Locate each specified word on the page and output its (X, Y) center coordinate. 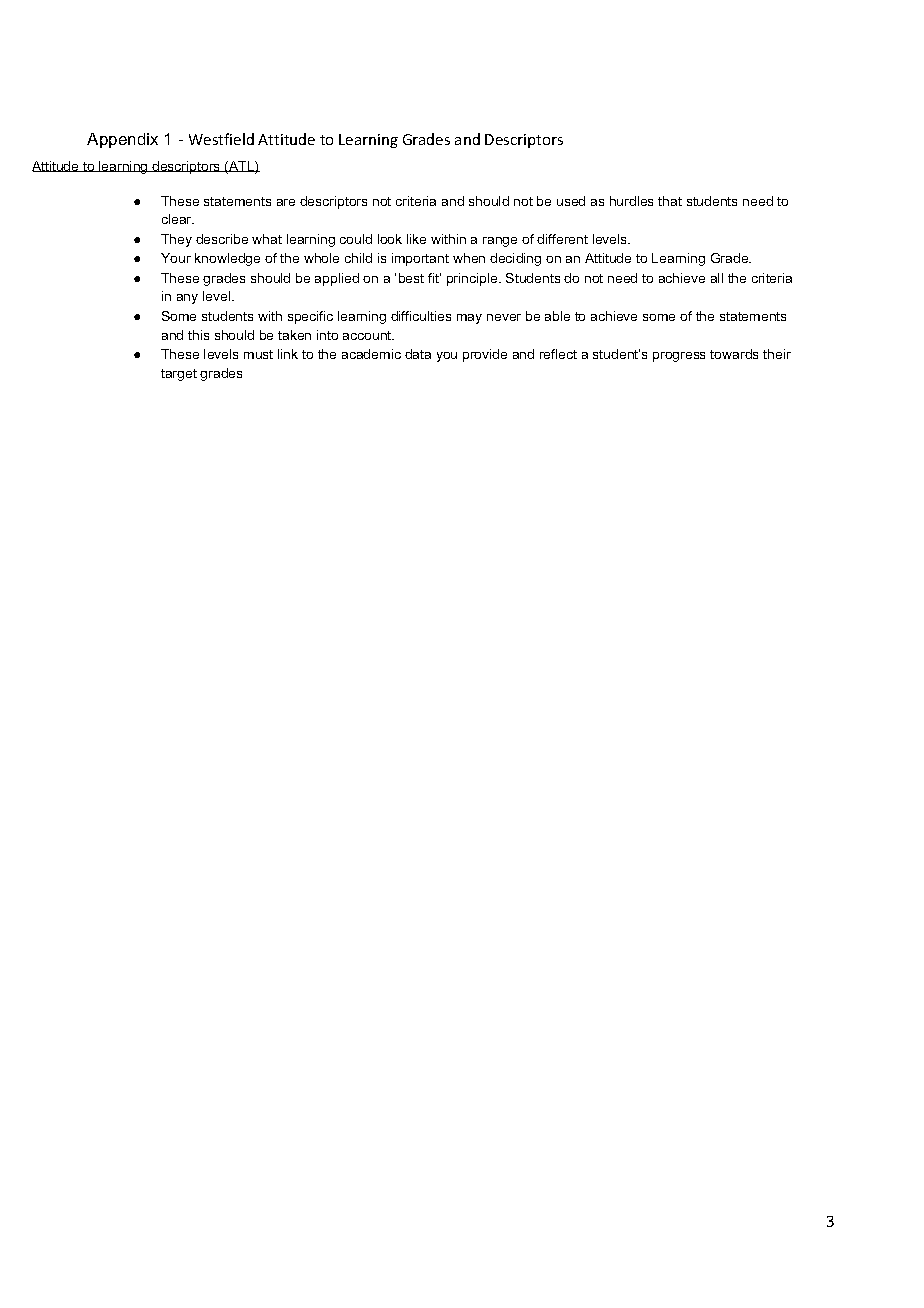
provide (485, 355)
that (670, 201)
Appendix (122, 140)
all (717, 278)
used (571, 201)
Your (176, 258)
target (179, 375)
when (469, 258)
